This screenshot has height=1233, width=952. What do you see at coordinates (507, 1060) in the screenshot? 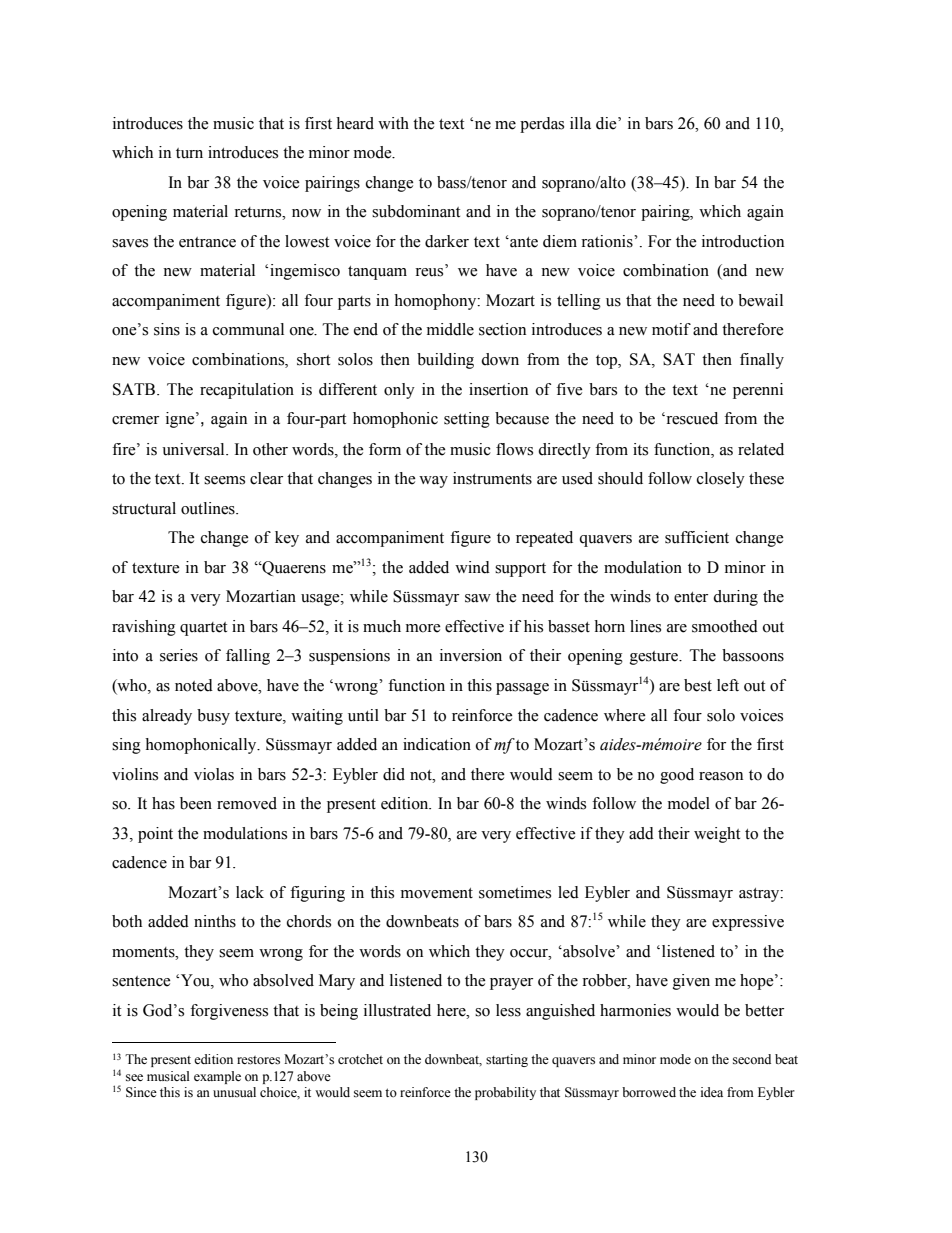
I see `starting` at bounding box center [507, 1060].
